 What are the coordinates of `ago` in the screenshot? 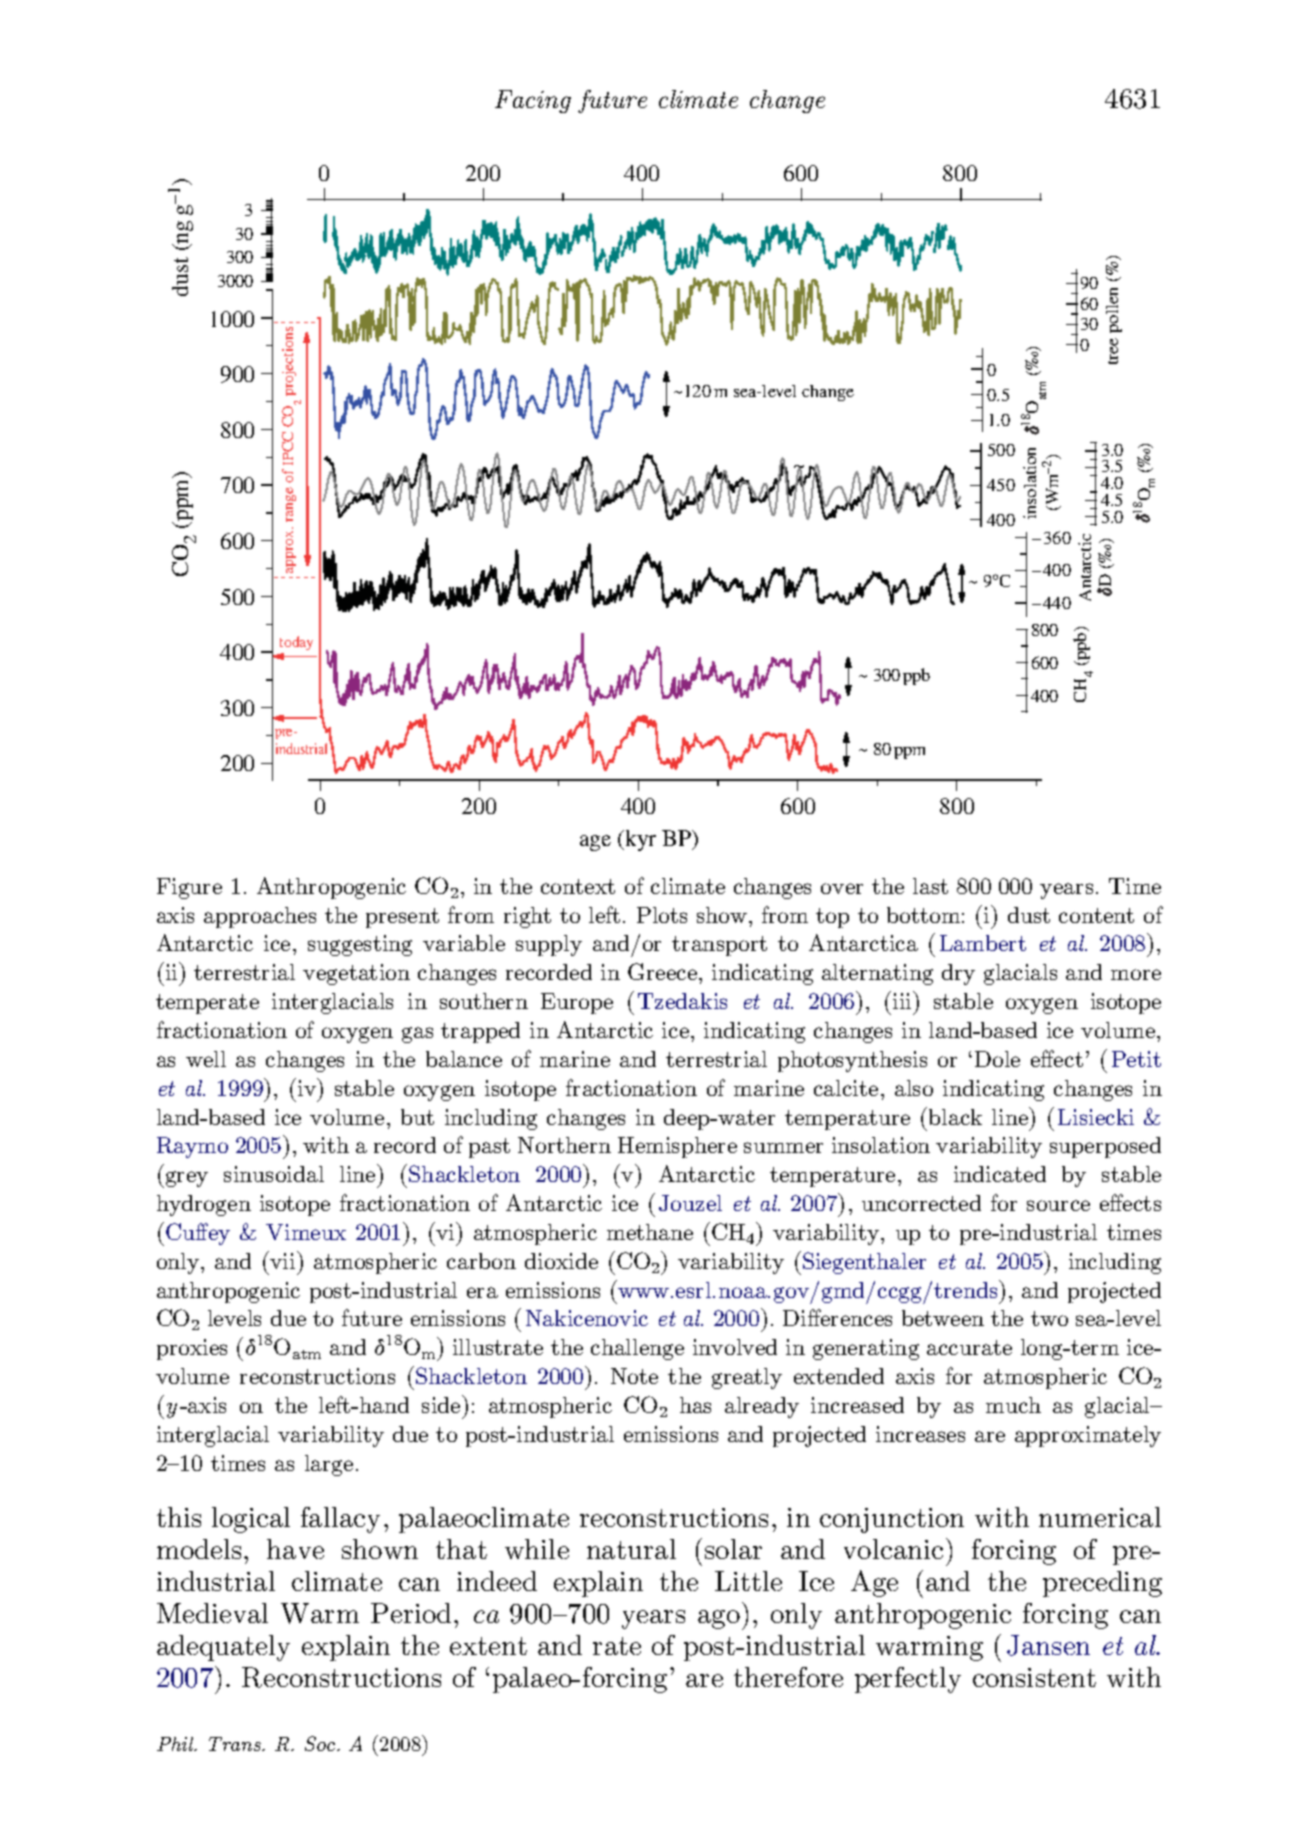 It's located at (719, 1619).
